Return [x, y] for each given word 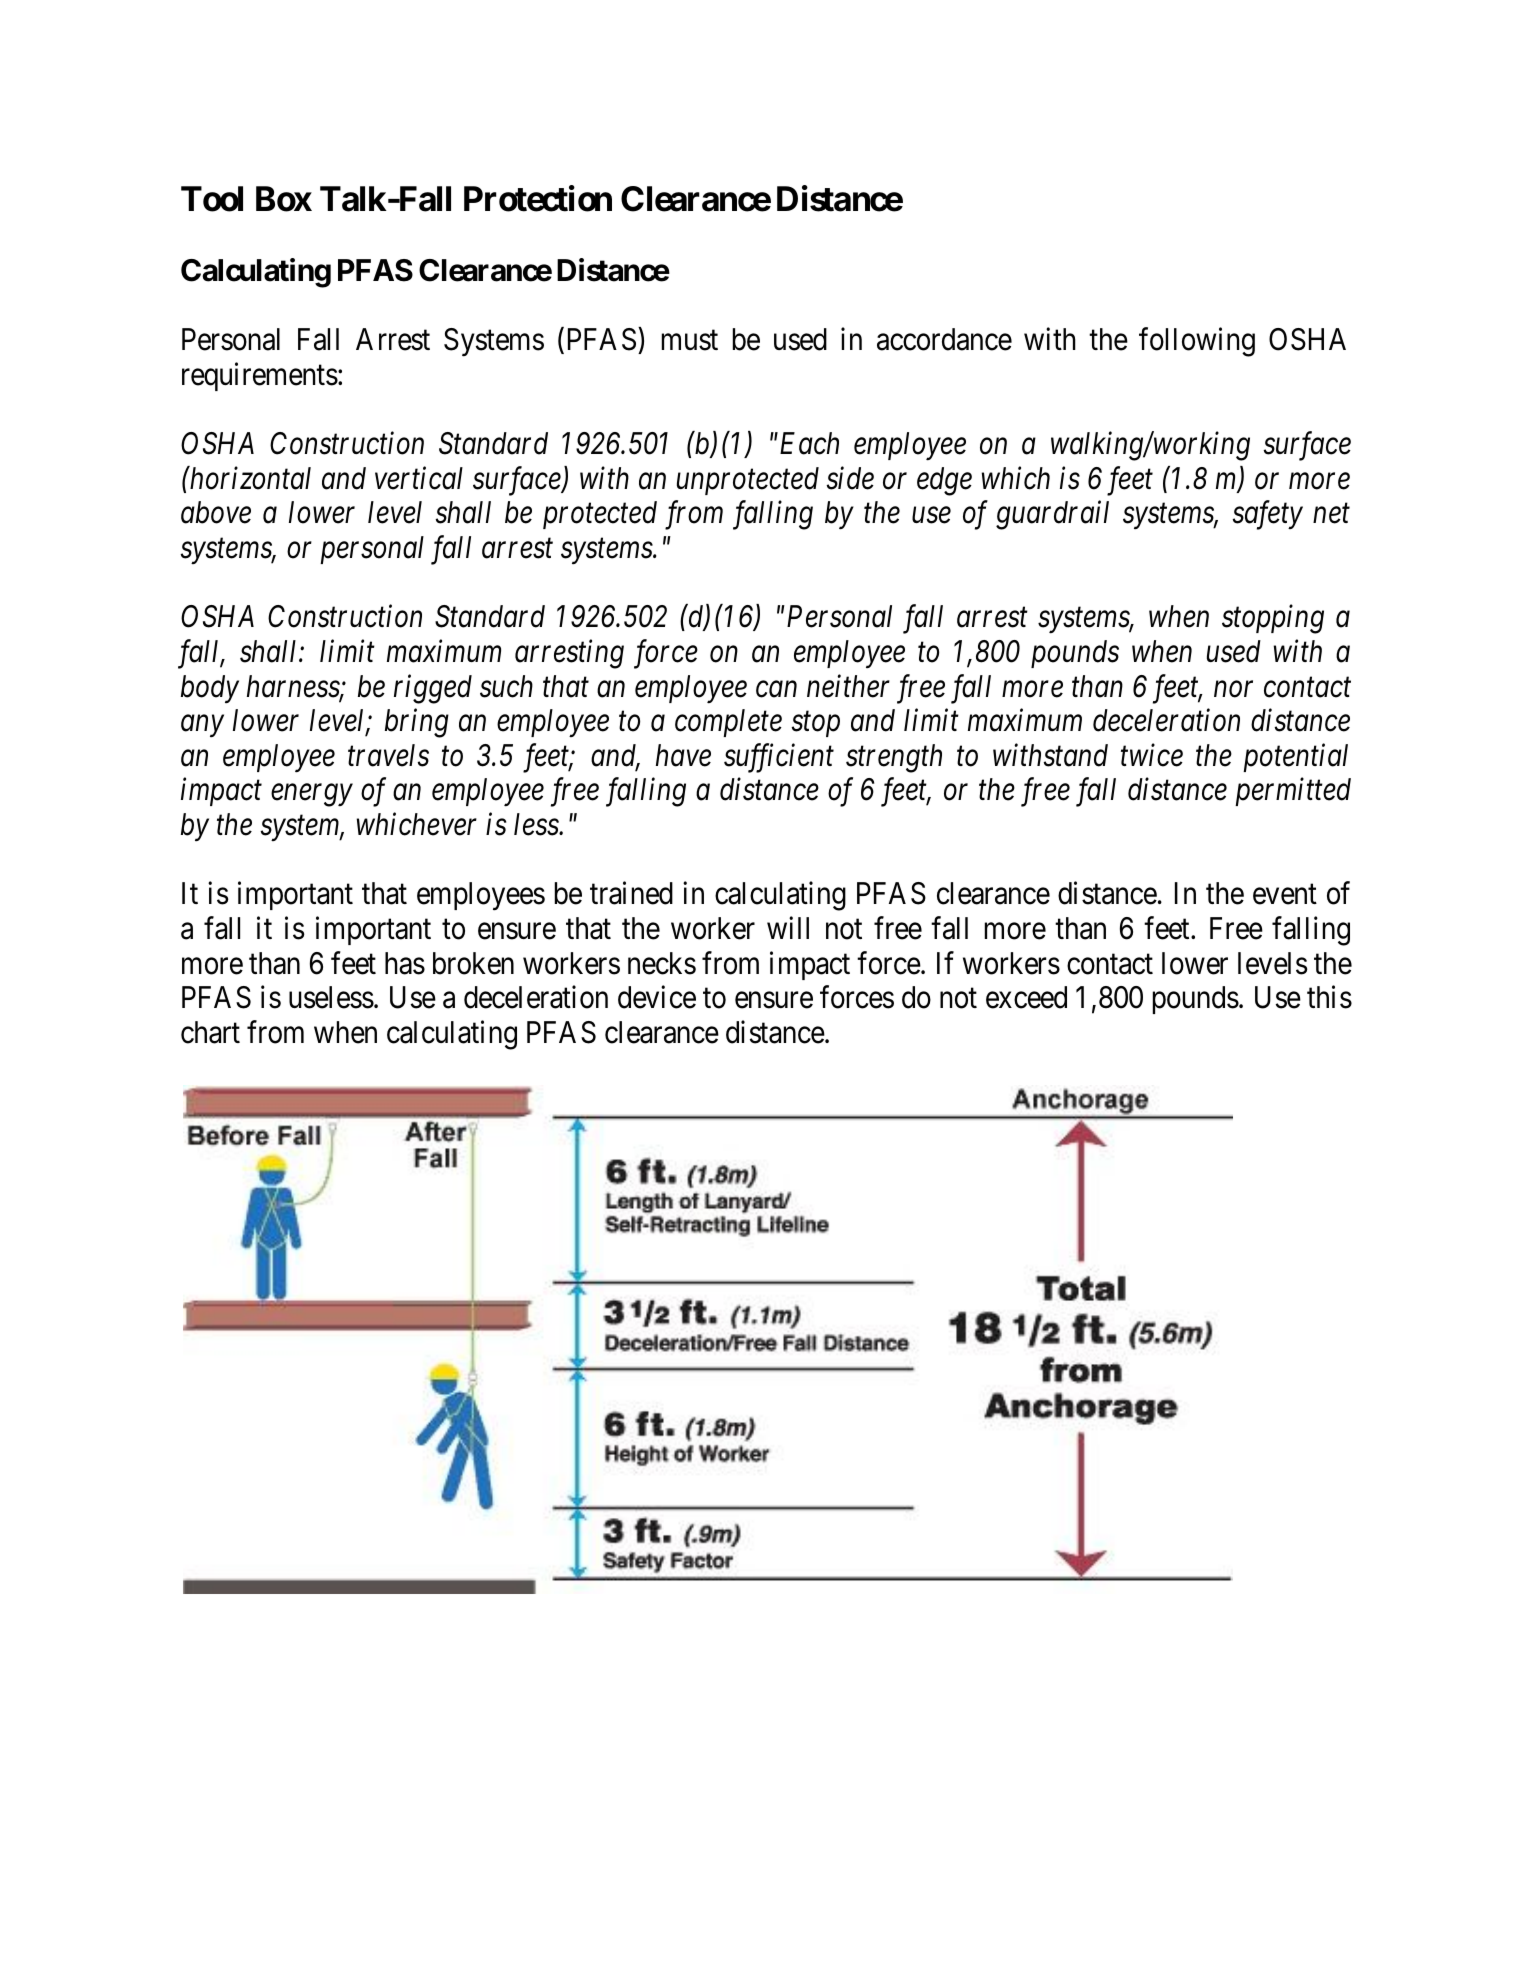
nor [1233, 689]
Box [284, 199]
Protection [538, 199]
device [657, 997]
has [405, 963]
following [1197, 342]
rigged [433, 689]
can [776, 689]
